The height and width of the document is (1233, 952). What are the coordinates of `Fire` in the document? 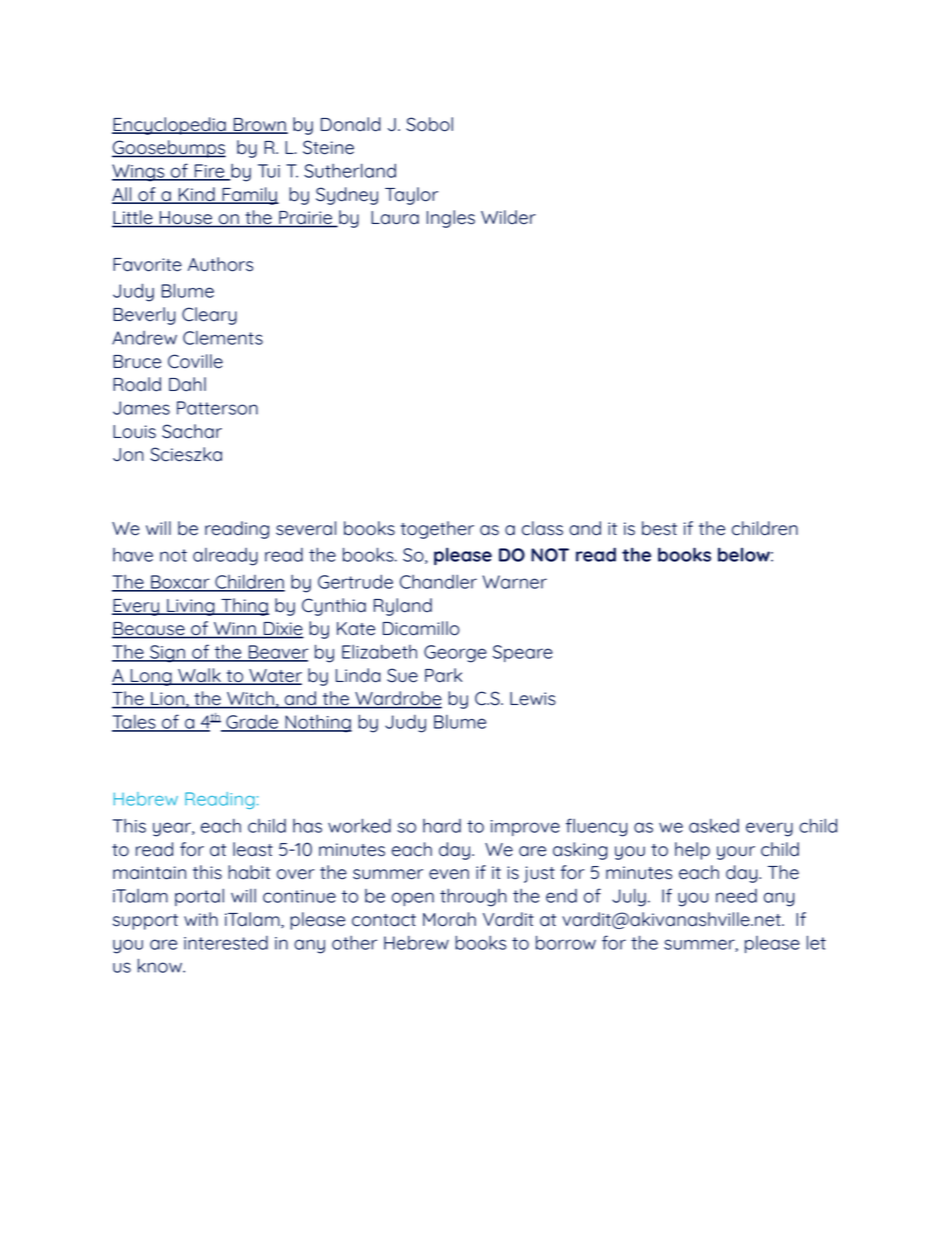 It's located at (210, 172).
